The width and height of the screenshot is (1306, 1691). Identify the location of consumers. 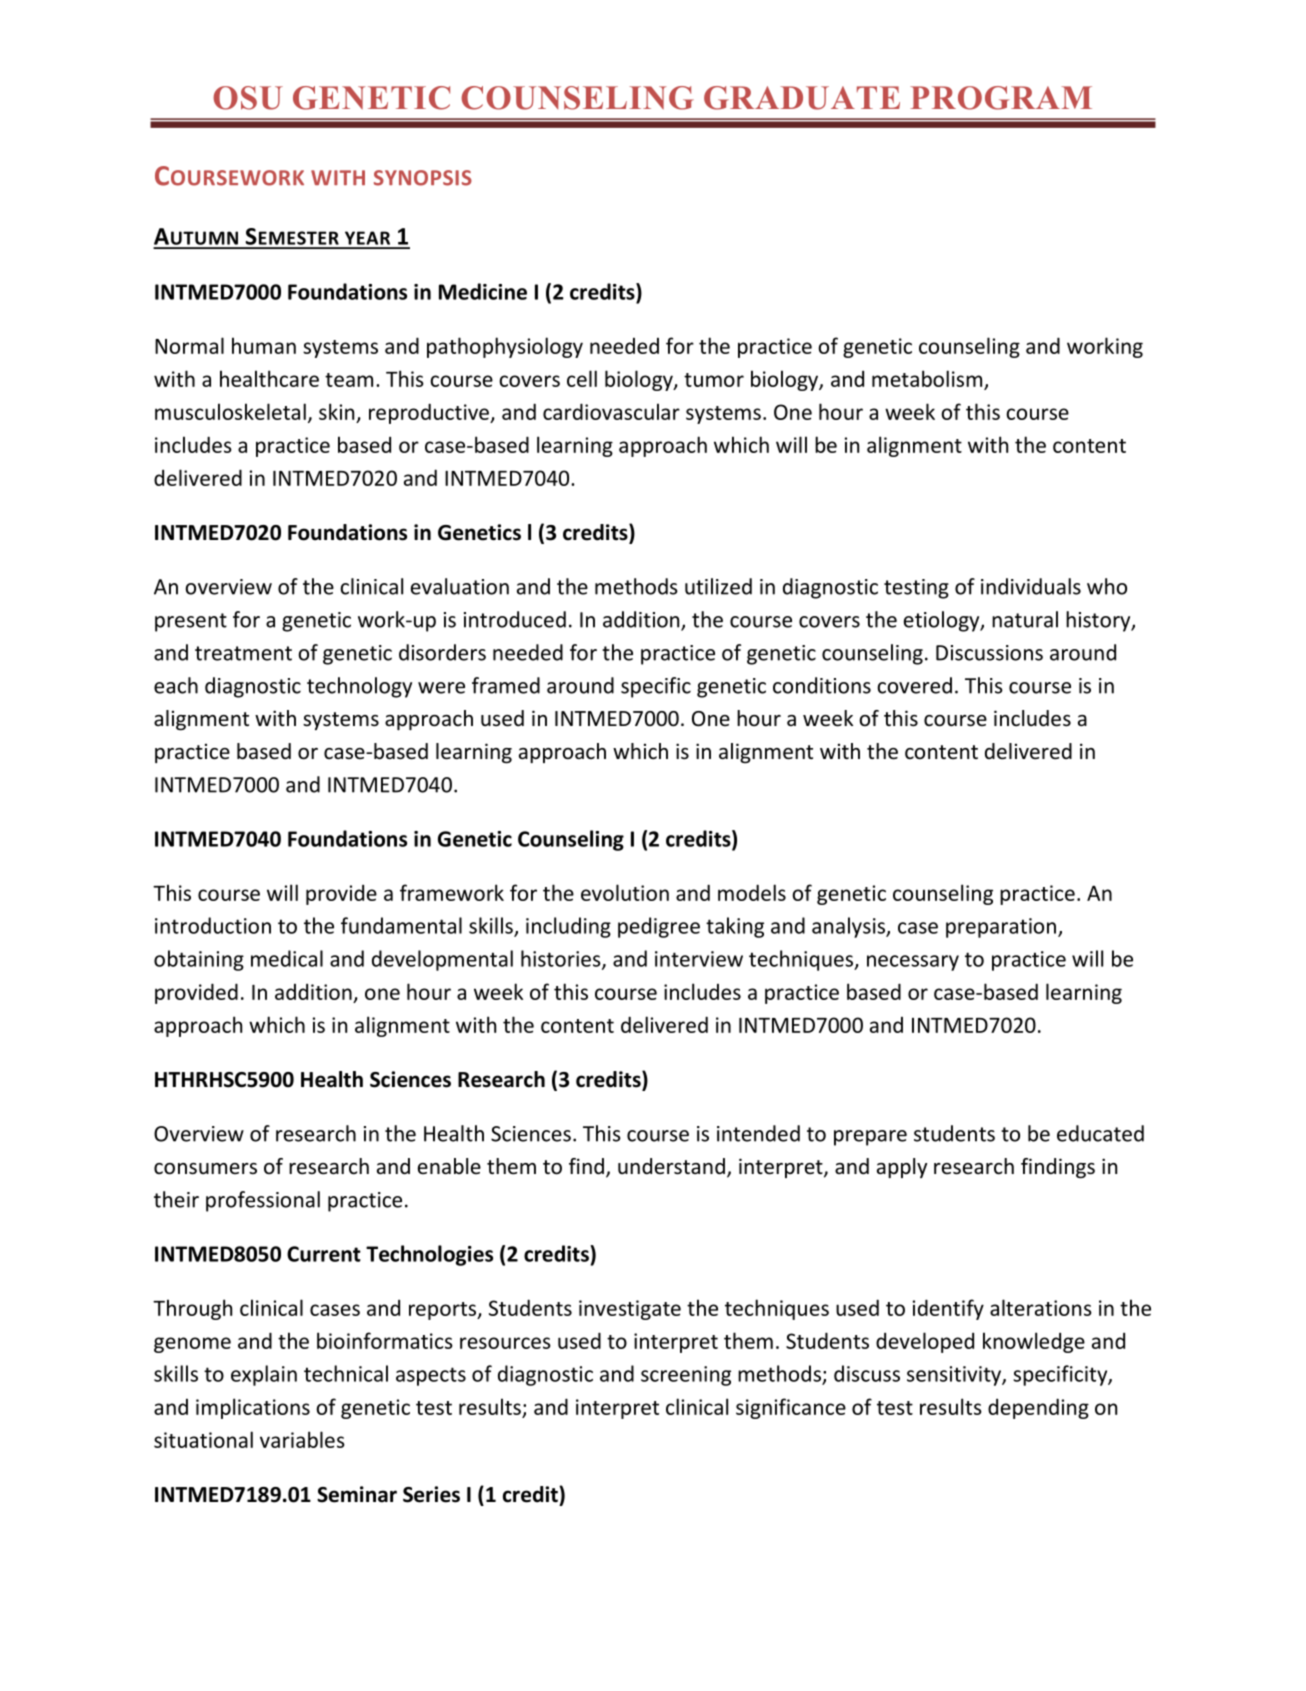
(205, 1169).
